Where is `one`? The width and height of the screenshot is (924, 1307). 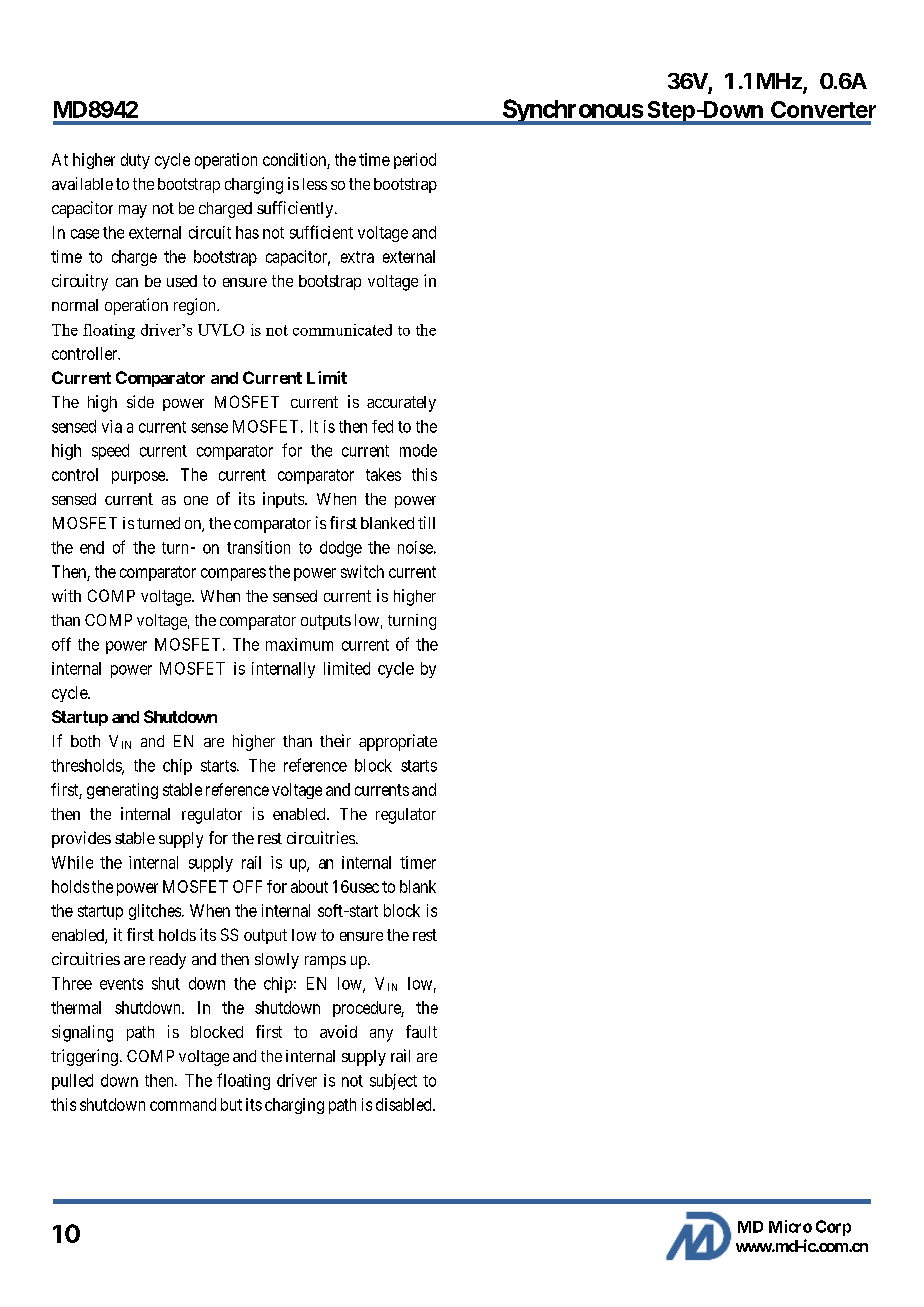 one is located at coordinates (196, 500).
